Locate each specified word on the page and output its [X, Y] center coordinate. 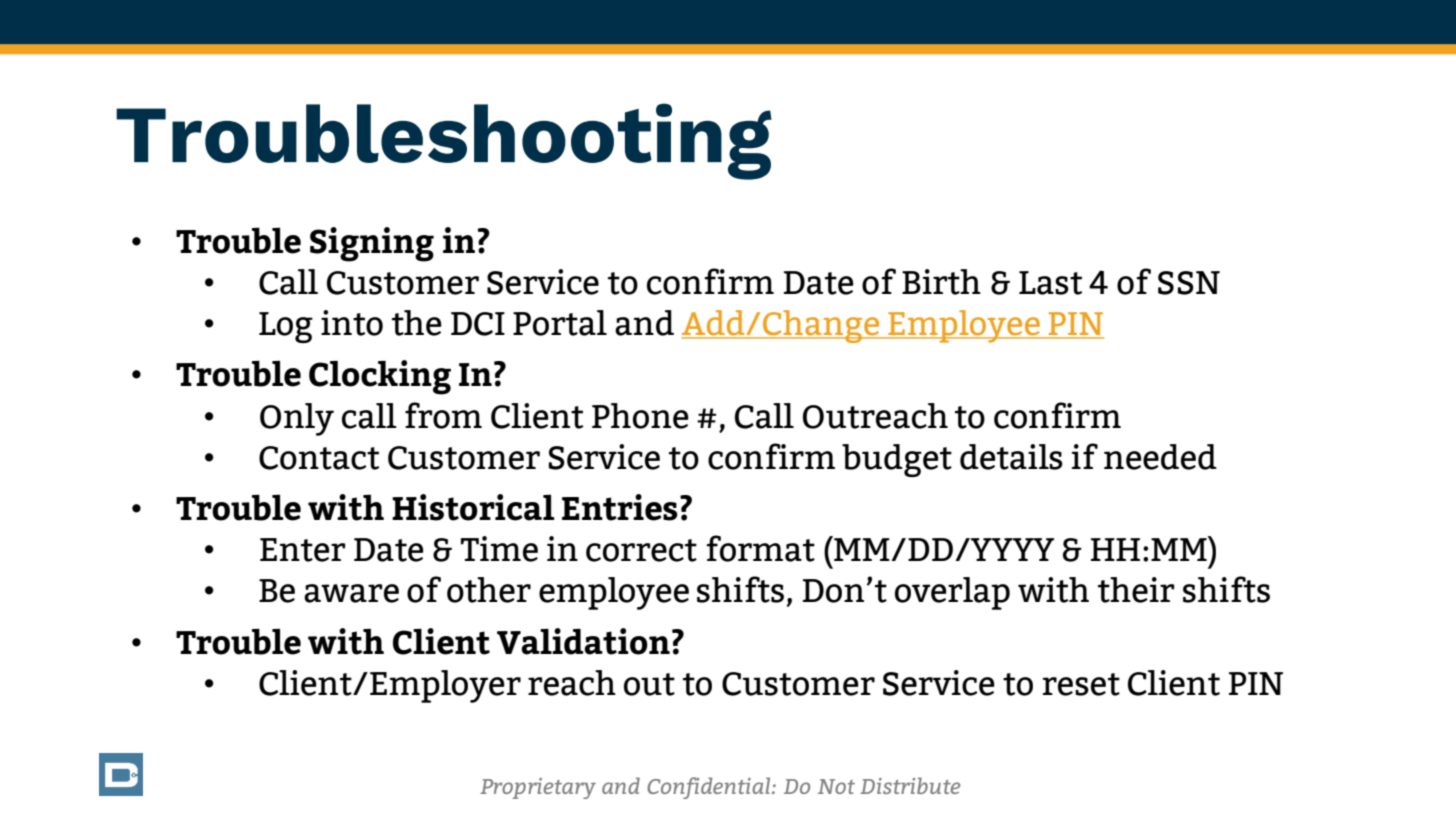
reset [1081, 684]
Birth [941, 282]
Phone [640, 416]
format [761, 548]
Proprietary [538, 788]
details [1011, 457]
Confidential [710, 788]
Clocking [380, 377]
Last [1050, 283]
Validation [583, 641]
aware [351, 593]
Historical [473, 507]
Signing [372, 244]
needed [1160, 457]
